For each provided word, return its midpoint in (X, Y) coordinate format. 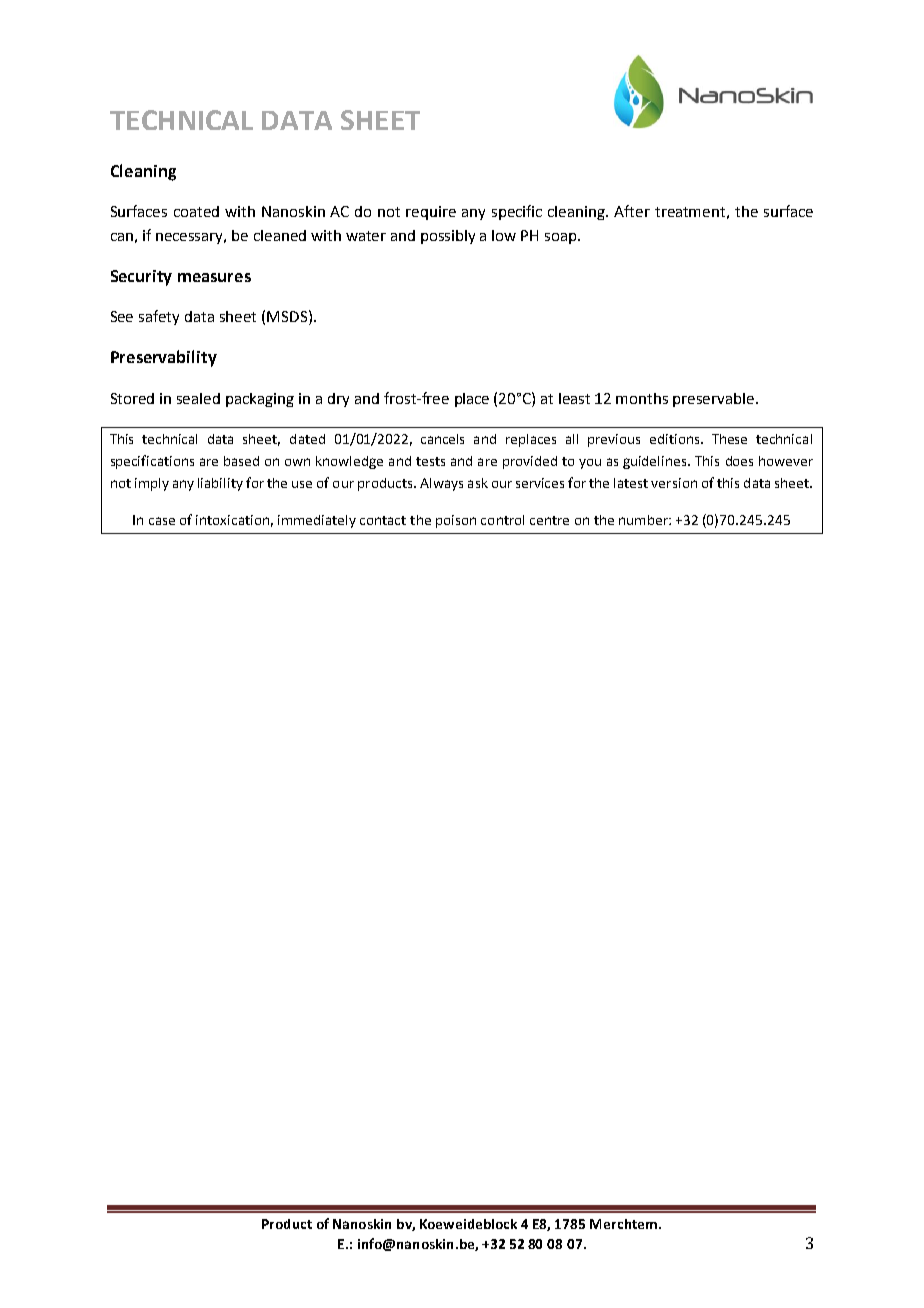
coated (196, 211)
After (632, 211)
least (574, 398)
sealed (198, 398)
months (642, 398)
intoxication (232, 520)
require (431, 213)
